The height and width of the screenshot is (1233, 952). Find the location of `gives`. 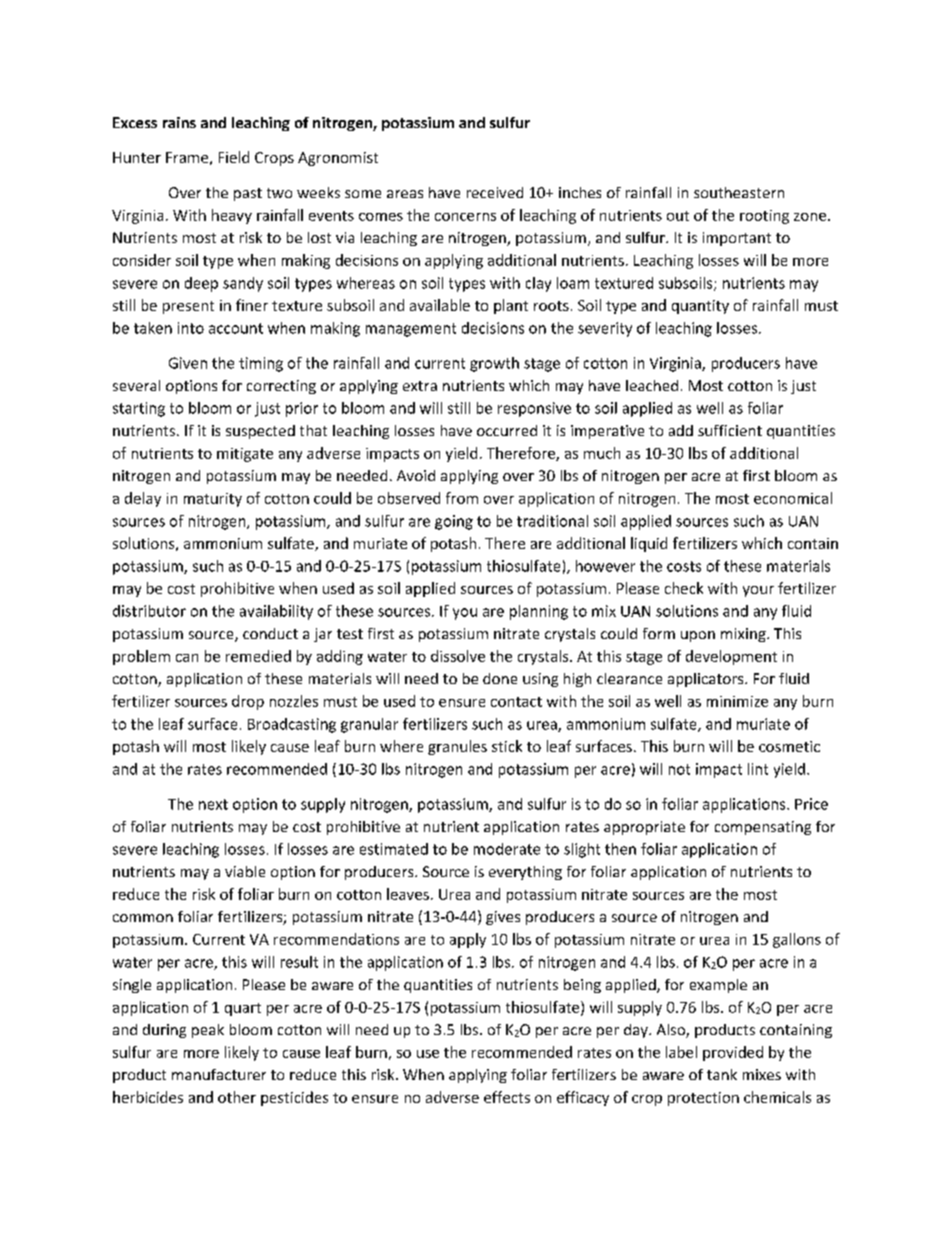

gives is located at coordinates (503, 918).
